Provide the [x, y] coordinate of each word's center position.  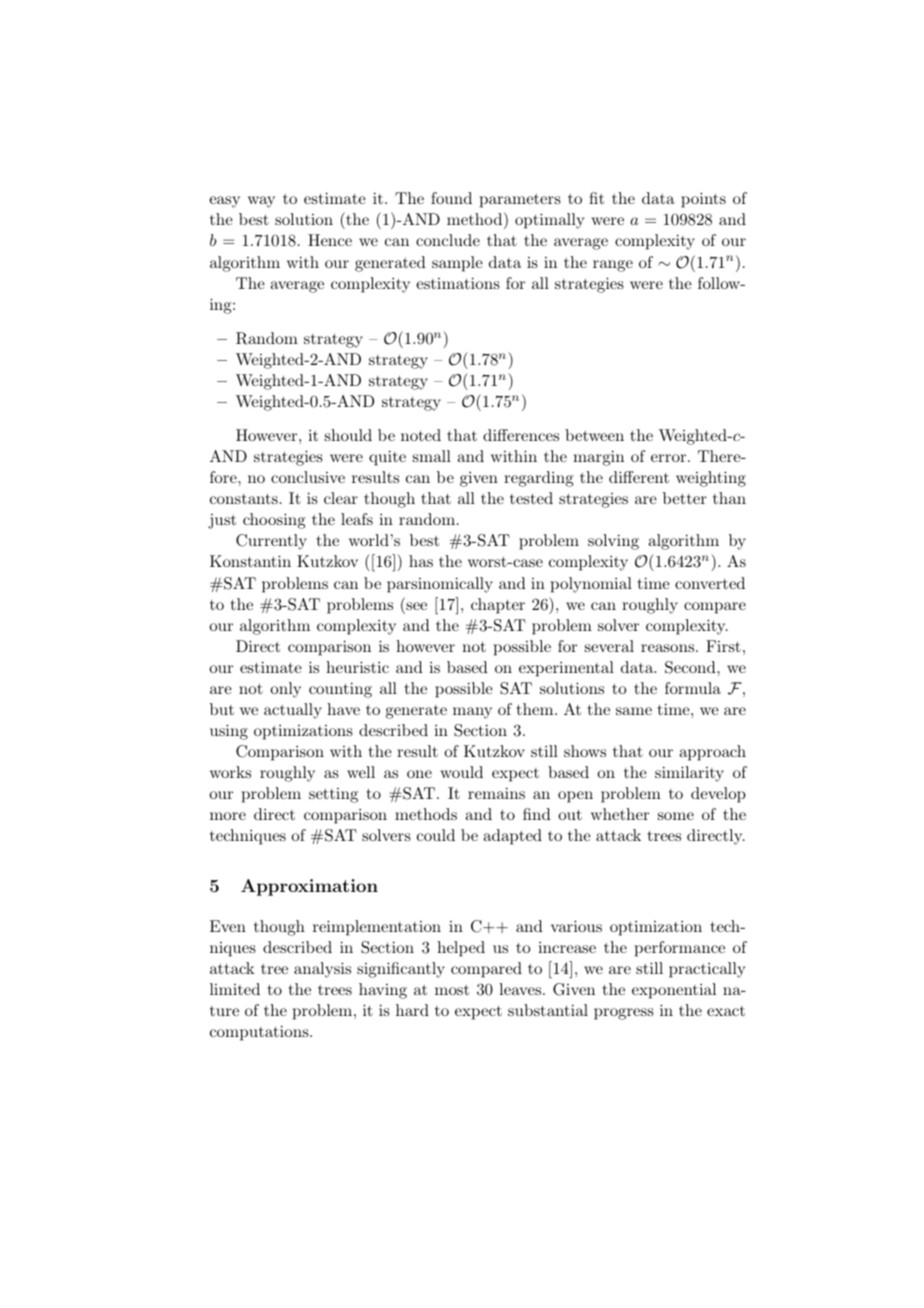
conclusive [308, 477]
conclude [448, 240]
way [261, 202]
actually [293, 711]
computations [260, 1033]
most [452, 990]
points [703, 200]
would [461, 772]
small [432, 456]
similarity [689, 774]
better [685, 498]
